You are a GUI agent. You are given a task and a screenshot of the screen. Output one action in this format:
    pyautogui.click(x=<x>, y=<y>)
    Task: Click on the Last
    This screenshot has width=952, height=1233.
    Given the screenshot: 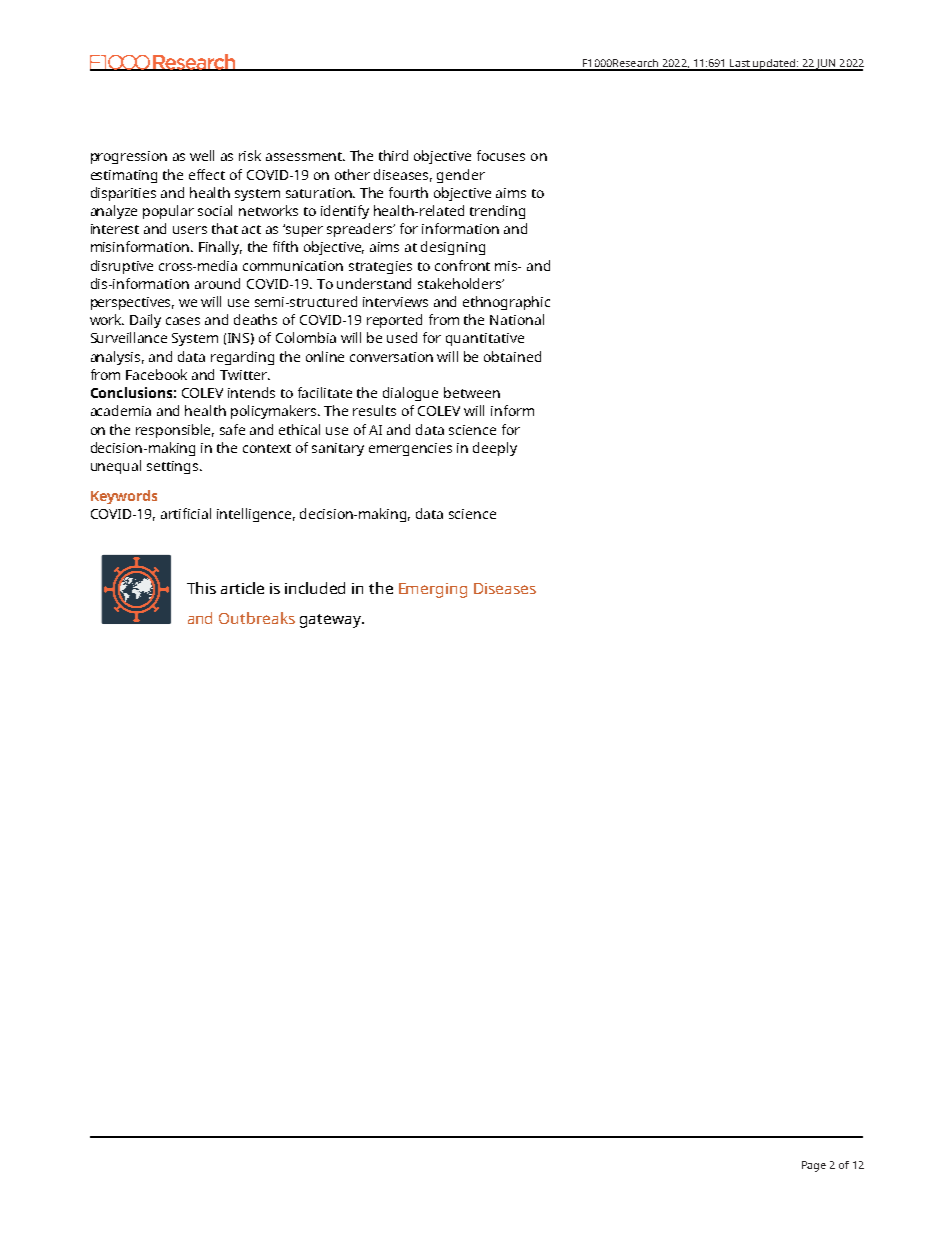 What is the action you would take?
    pyautogui.click(x=740, y=64)
